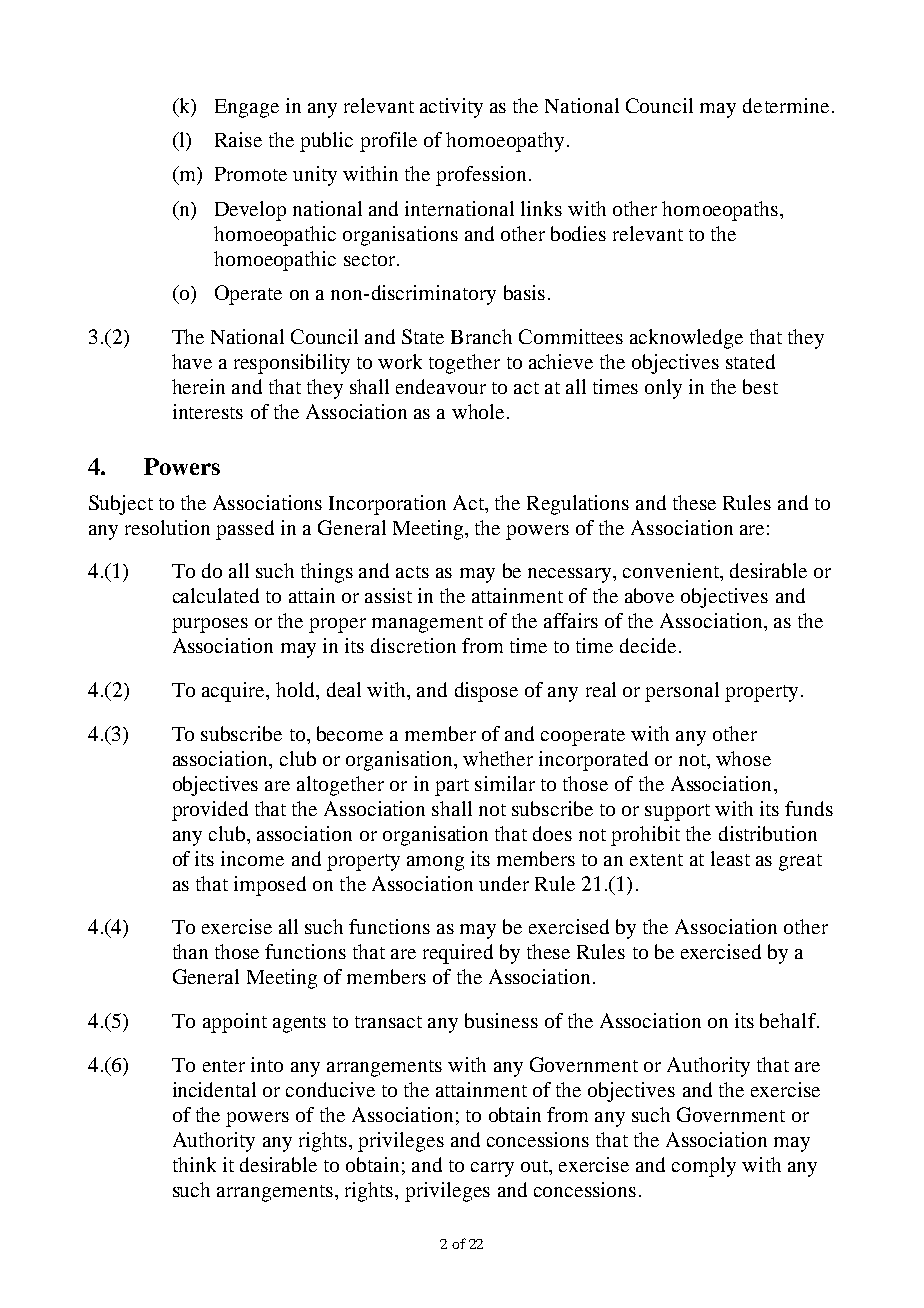  I want to click on income, so click(252, 858).
